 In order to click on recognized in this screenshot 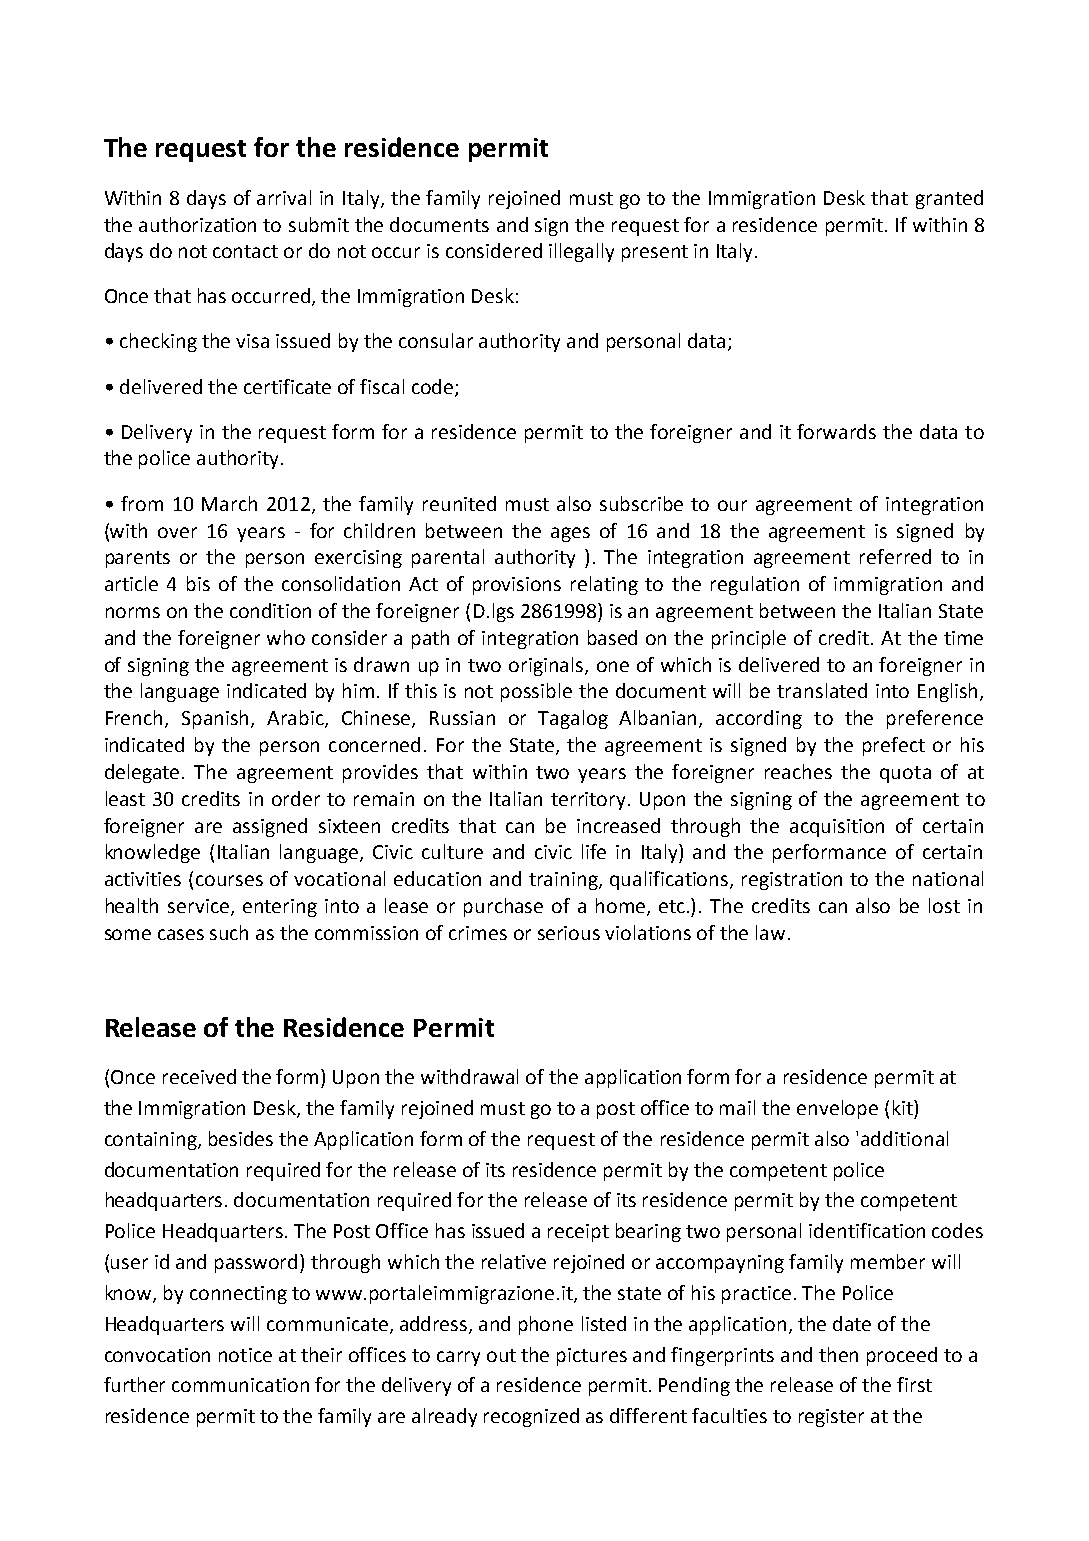, I will do `click(531, 1417)`.
